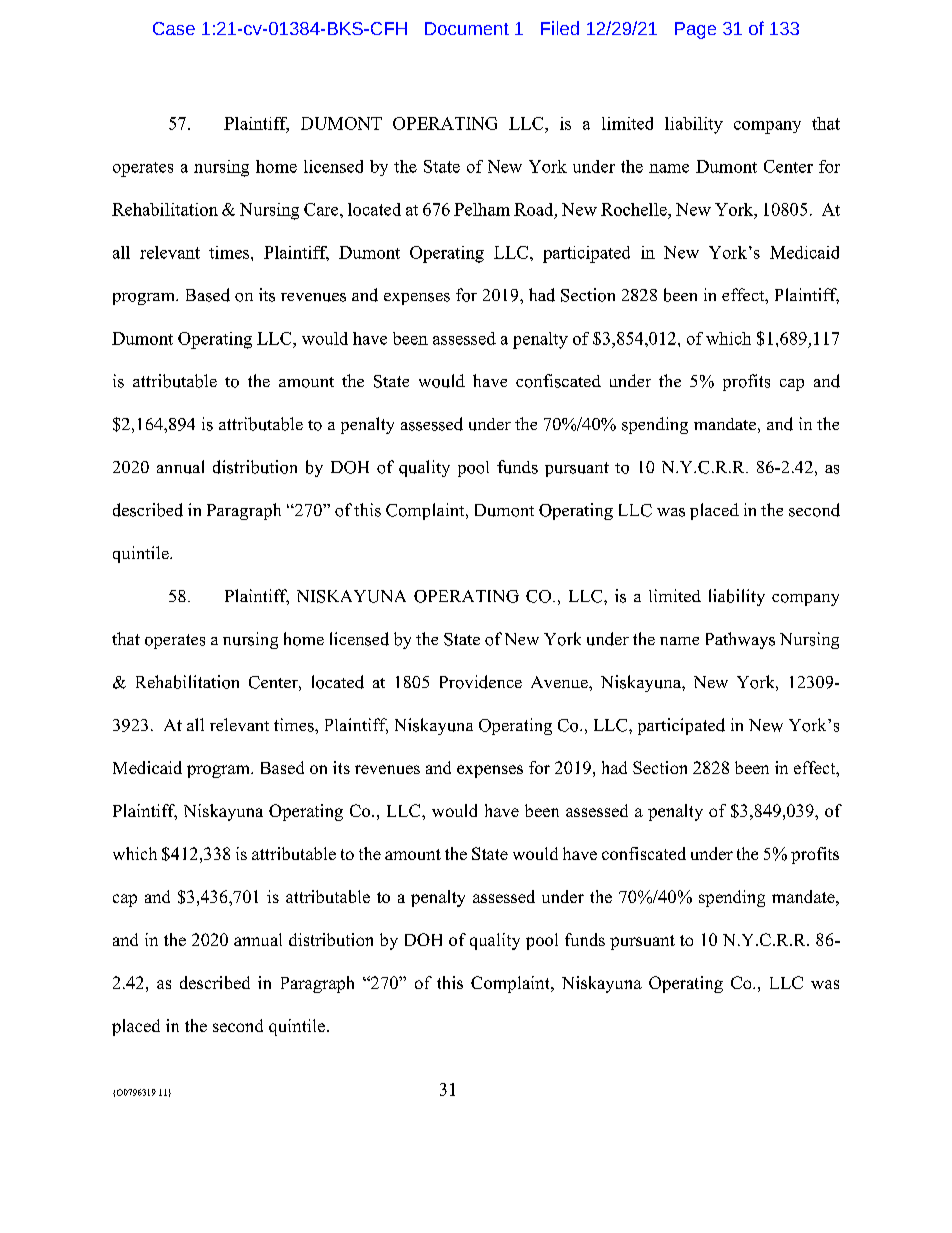 The width and height of the page is (952, 1233). Describe the element at coordinates (740, 640) in the page. I see `Pathways` at that location.
